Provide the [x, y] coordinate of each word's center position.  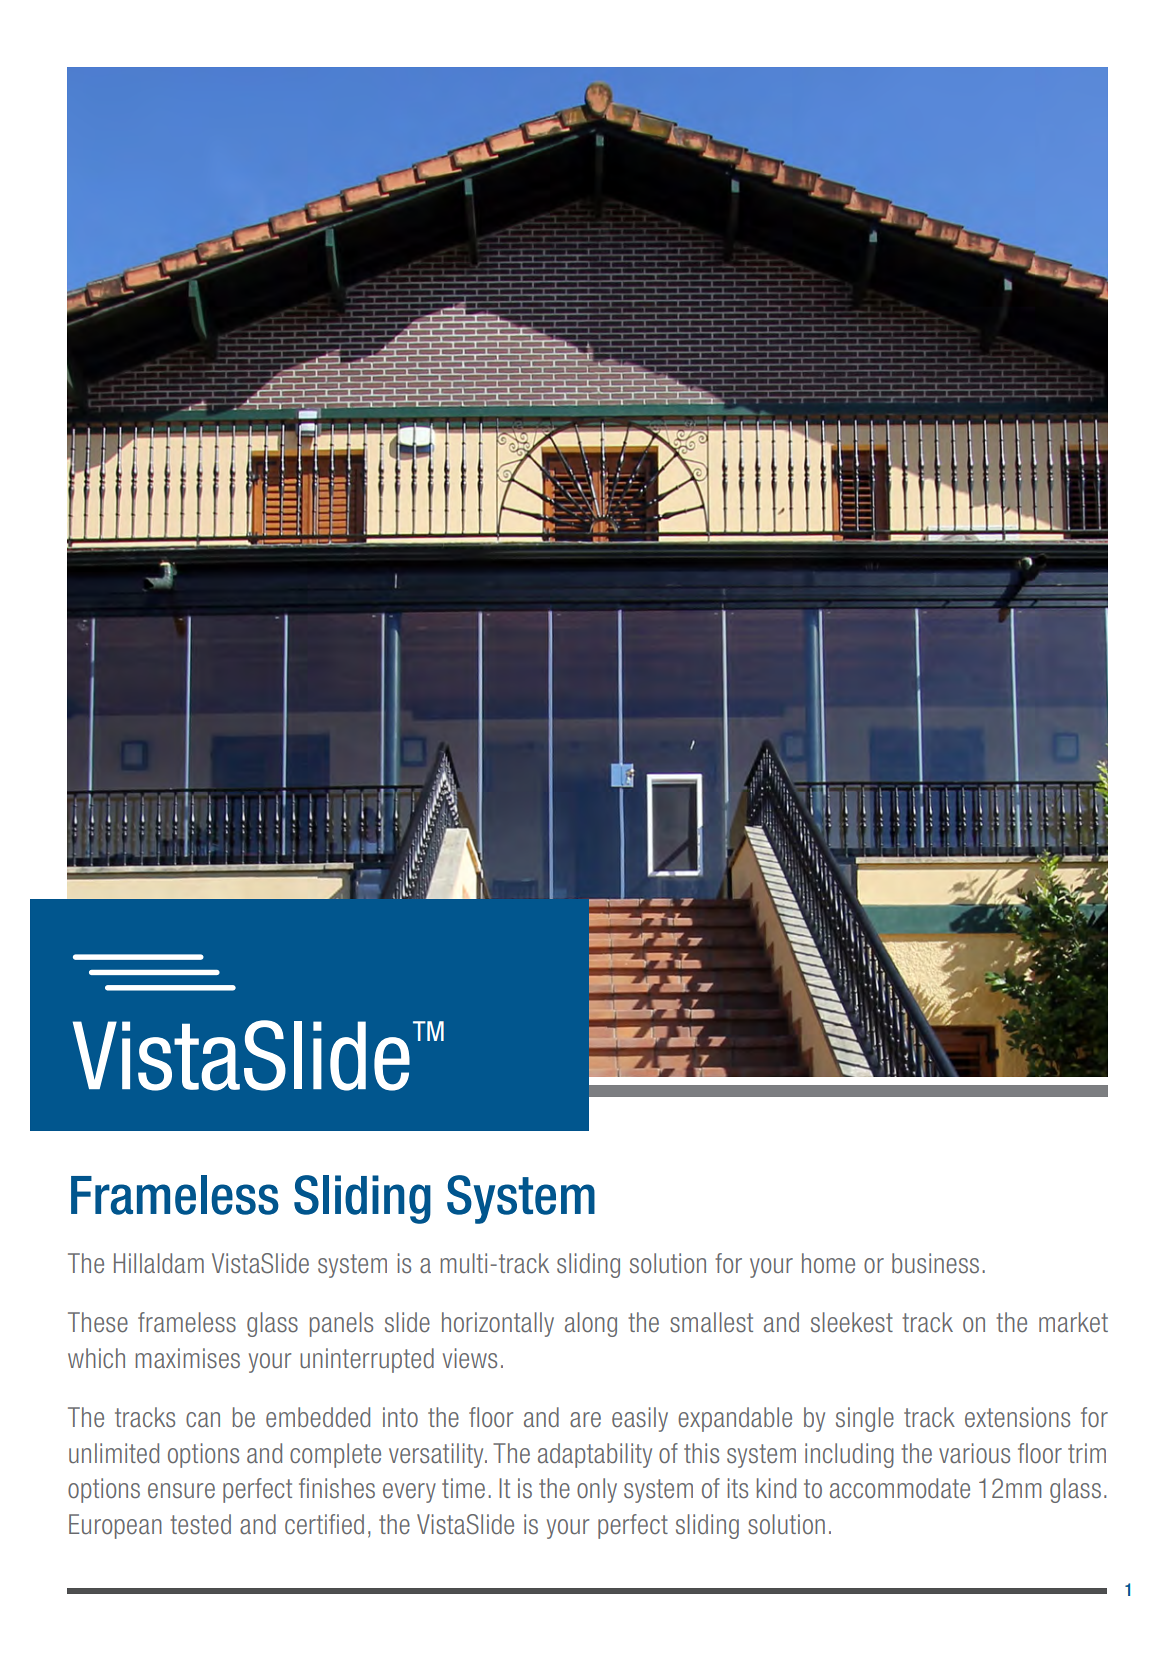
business [935, 1263]
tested [200, 1524]
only [597, 1490]
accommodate [900, 1488]
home [828, 1263]
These [98, 1322]
